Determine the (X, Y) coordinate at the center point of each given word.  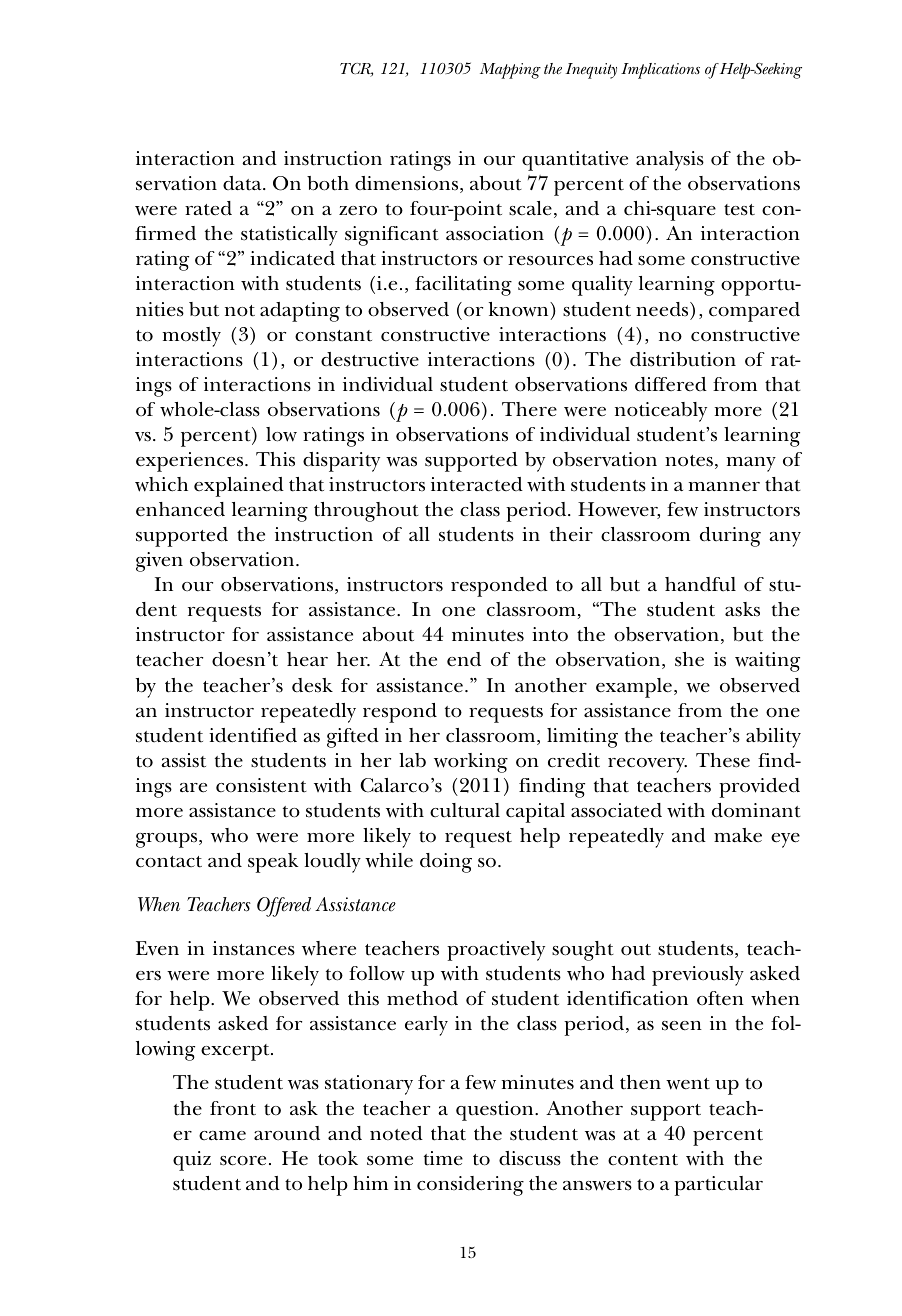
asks (742, 609)
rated (208, 208)
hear (307, 659)
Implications (660, 71)
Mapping (510, 71)
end (464, 659)
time (443, 1158)
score (243, 1161)
